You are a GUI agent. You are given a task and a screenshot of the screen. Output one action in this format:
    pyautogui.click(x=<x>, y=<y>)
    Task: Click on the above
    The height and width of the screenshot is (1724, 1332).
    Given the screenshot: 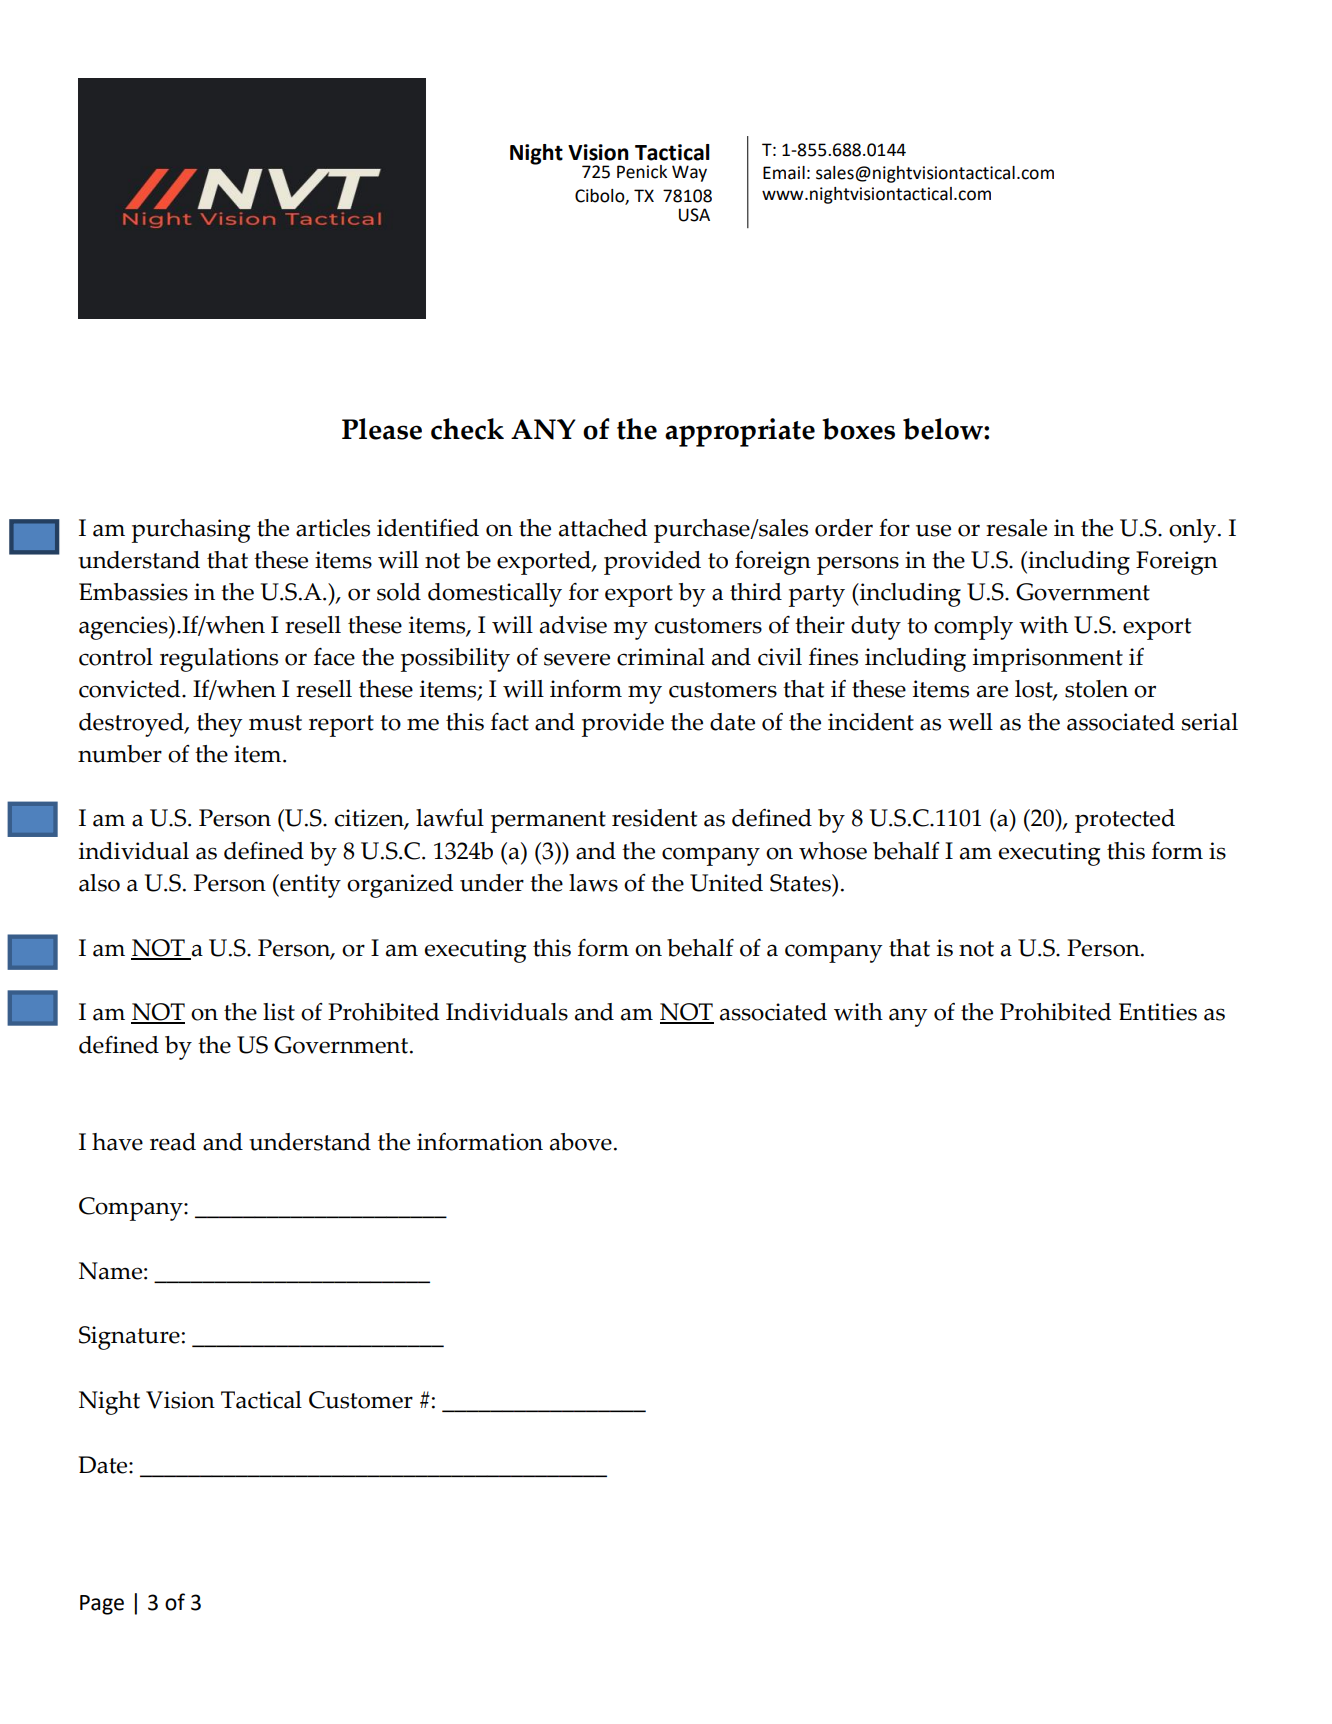 What is the action you would take?
    pyautogui.click(x=581, y=1142)
